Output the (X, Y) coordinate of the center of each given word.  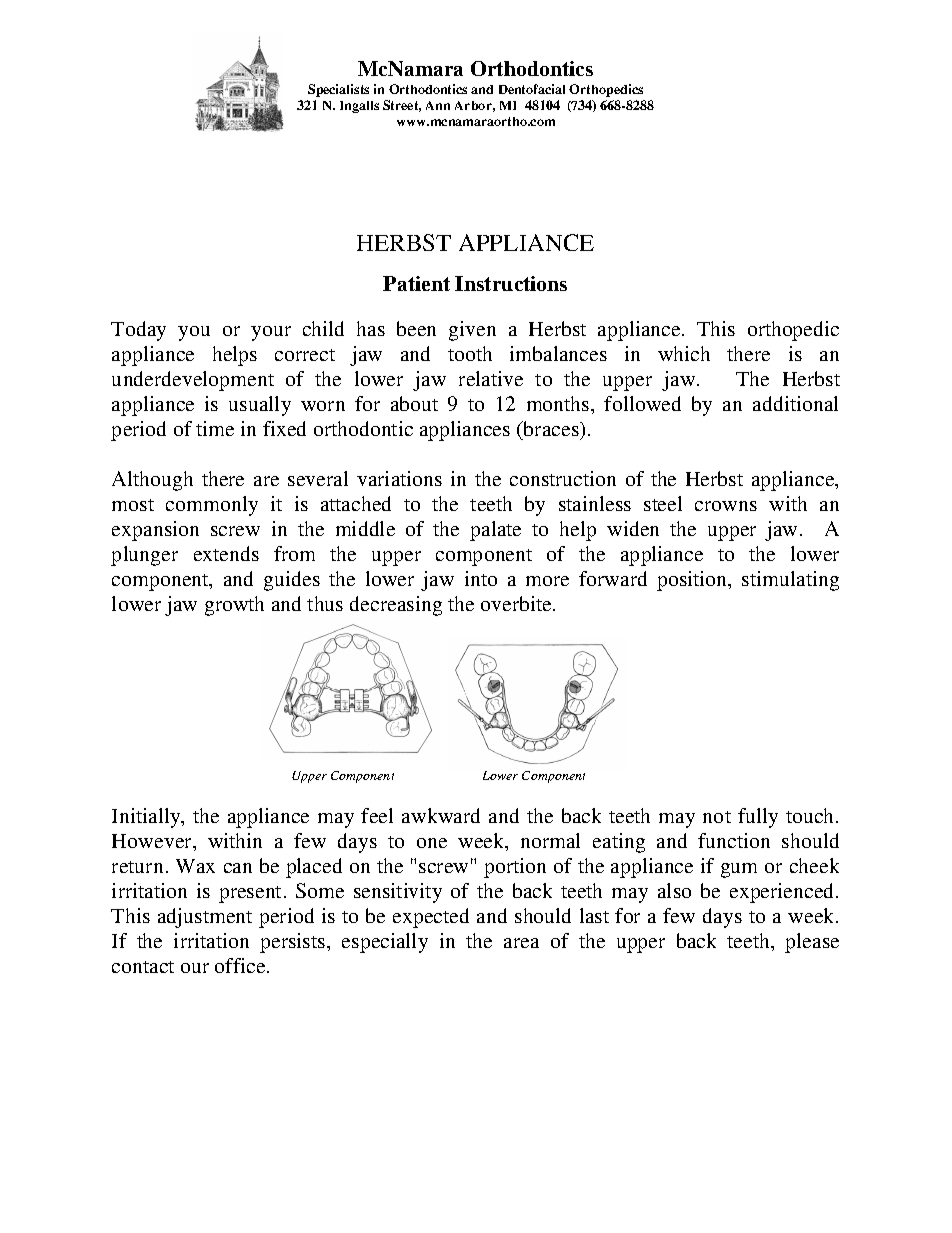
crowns (726, 506)
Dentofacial (532, 89)
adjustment (205, 918)
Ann (438, 105)
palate (495, 531)
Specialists (338, 90)
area (521, 943)
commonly (212, 506)
